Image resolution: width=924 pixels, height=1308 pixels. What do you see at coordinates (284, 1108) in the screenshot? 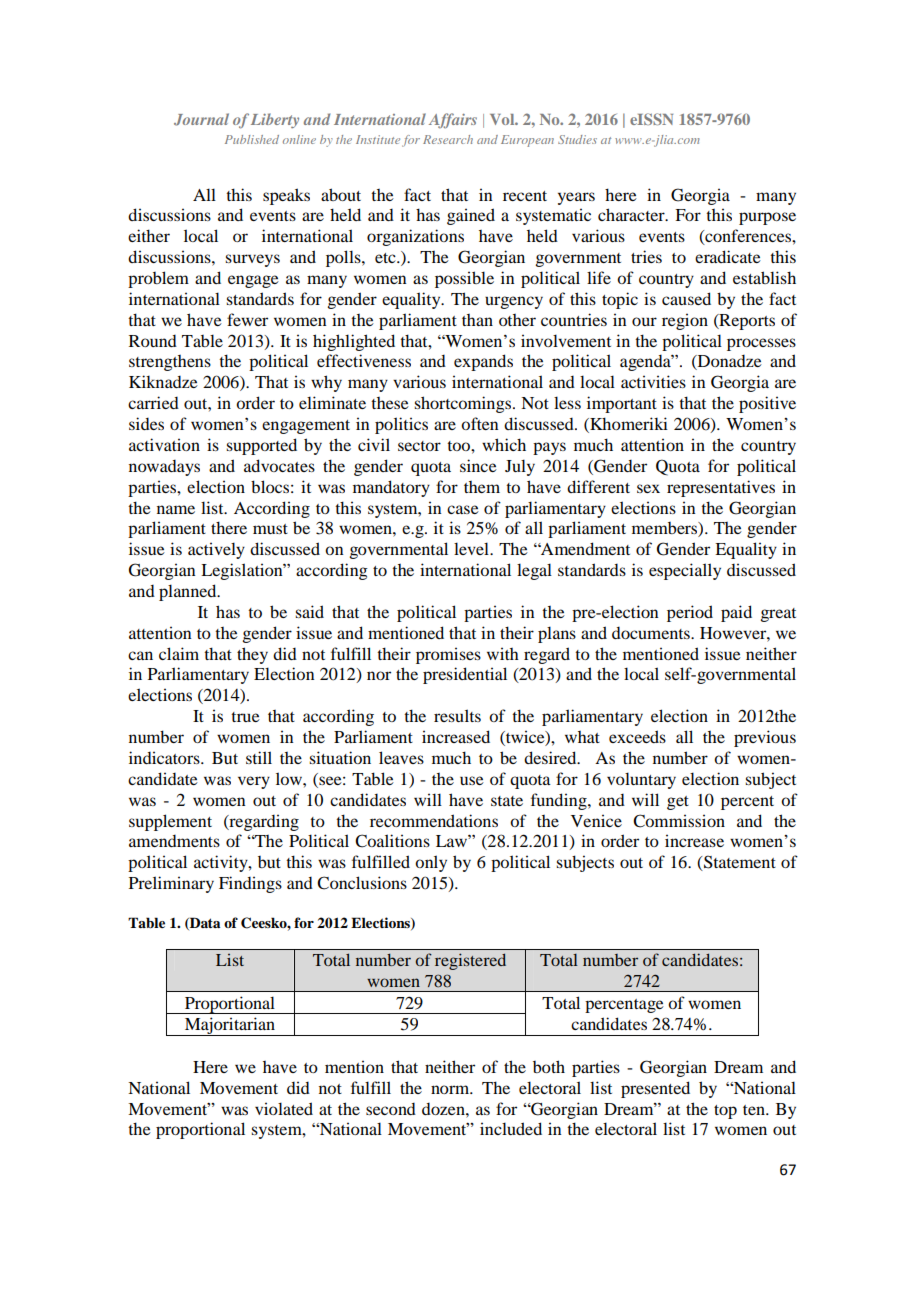
I see `violated` at bounding box center [284, 1108].
